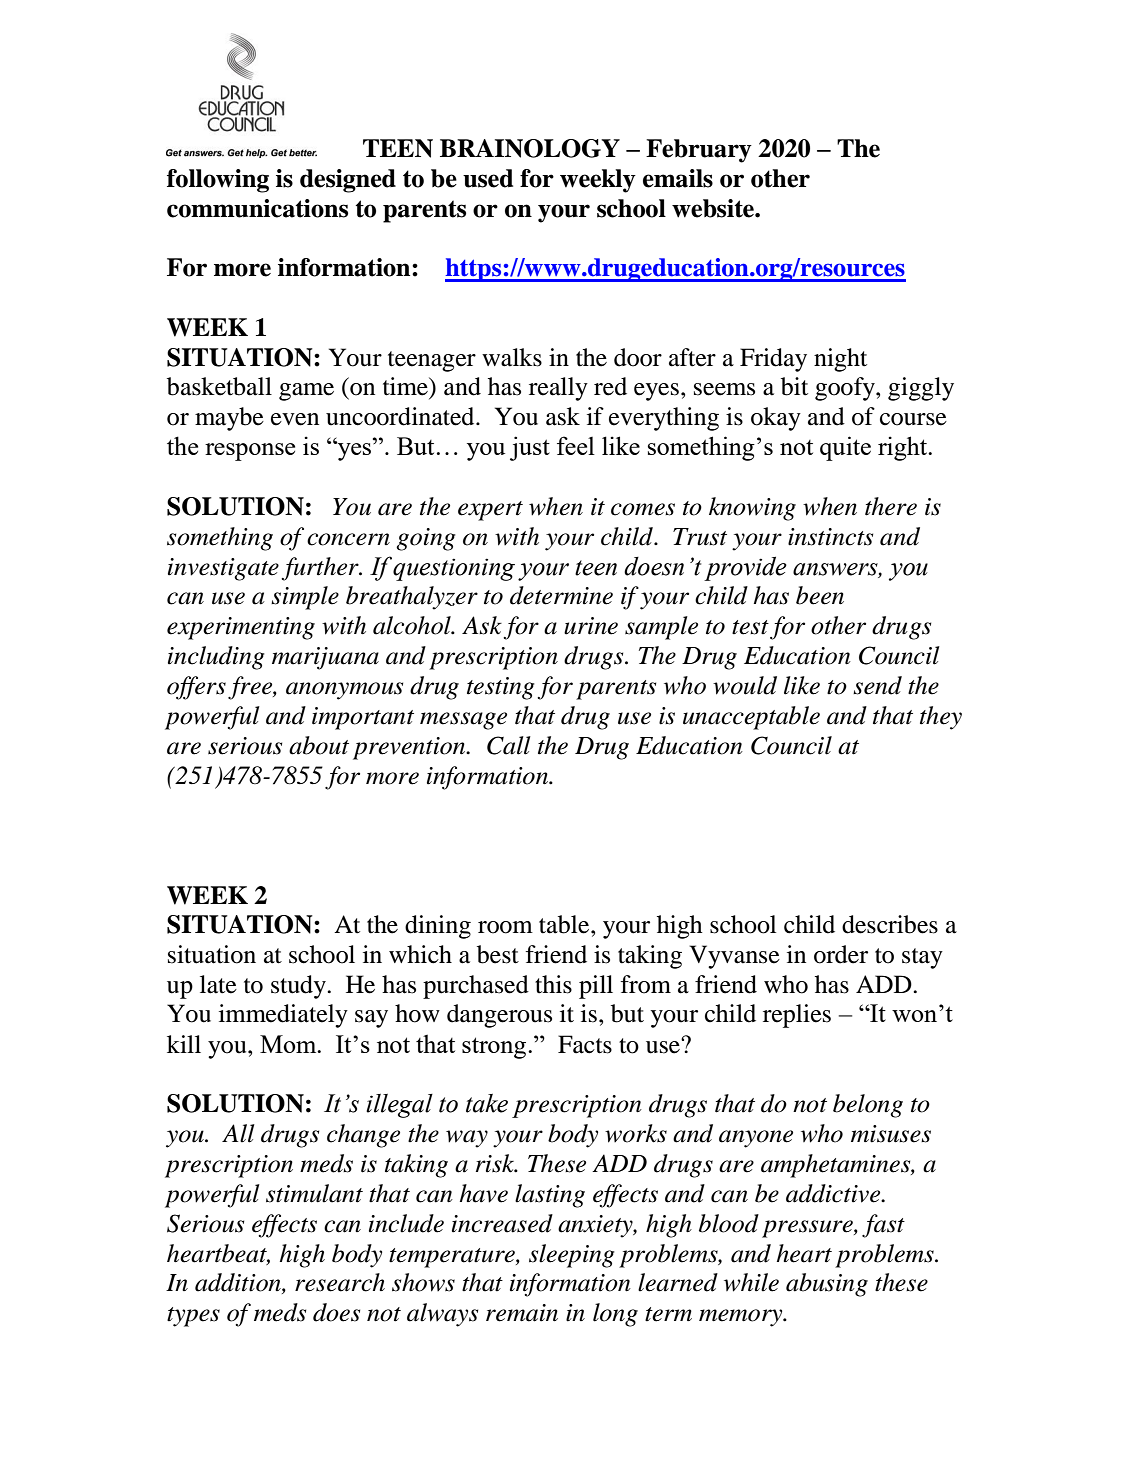 The width and height of the page is (1135, 1469). Describe the element at coordinates (299, 987) in the page. I see `study` at that location.
